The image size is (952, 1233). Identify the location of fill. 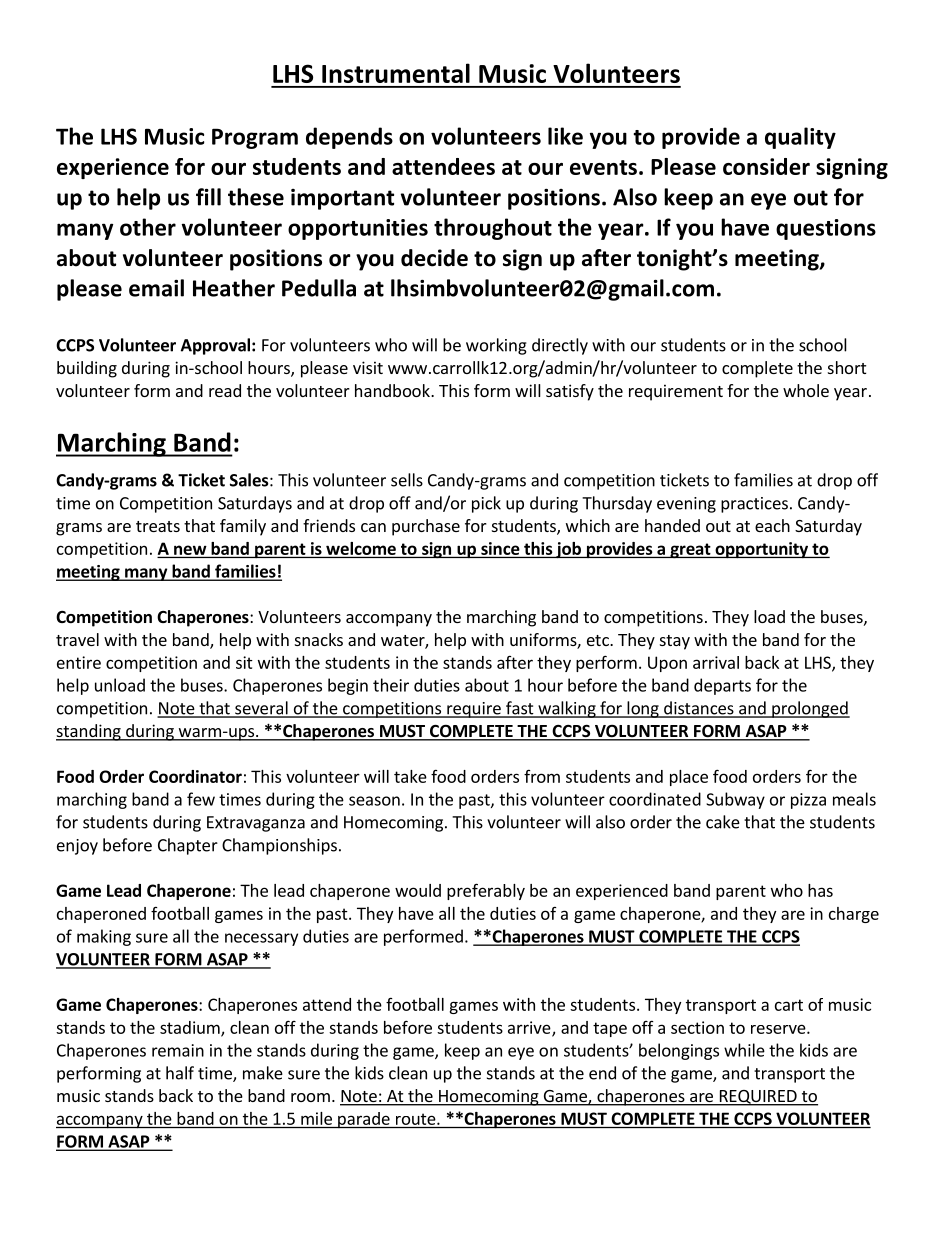
(208, 197).
